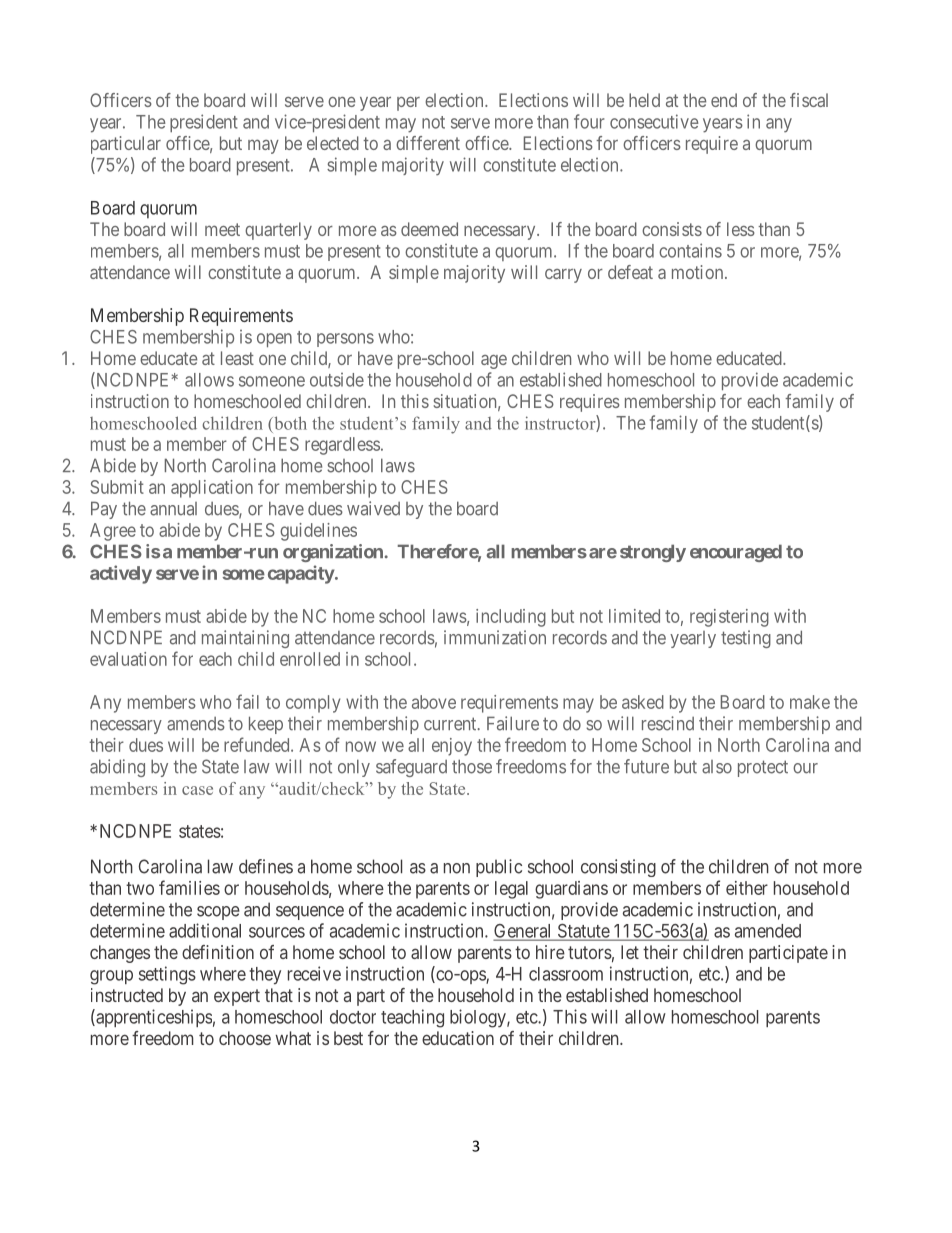 This screenshot has width=952, height=1233. What do you see at coordinates (451, 724) in the screenshot?
I see `current` at bounding box center [451, 724].
